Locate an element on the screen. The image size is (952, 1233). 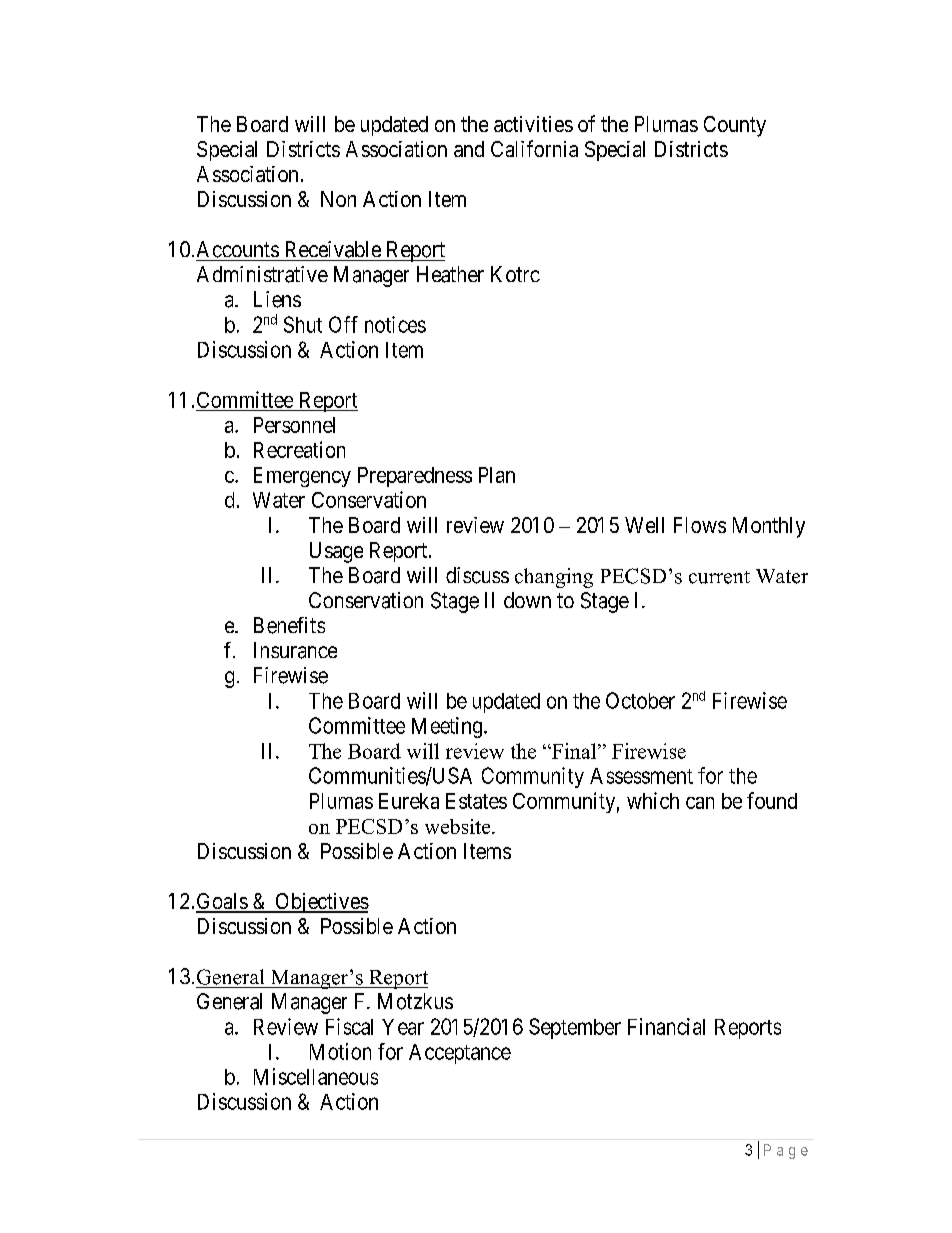
Motion is located at coordinates (340, 1051).
